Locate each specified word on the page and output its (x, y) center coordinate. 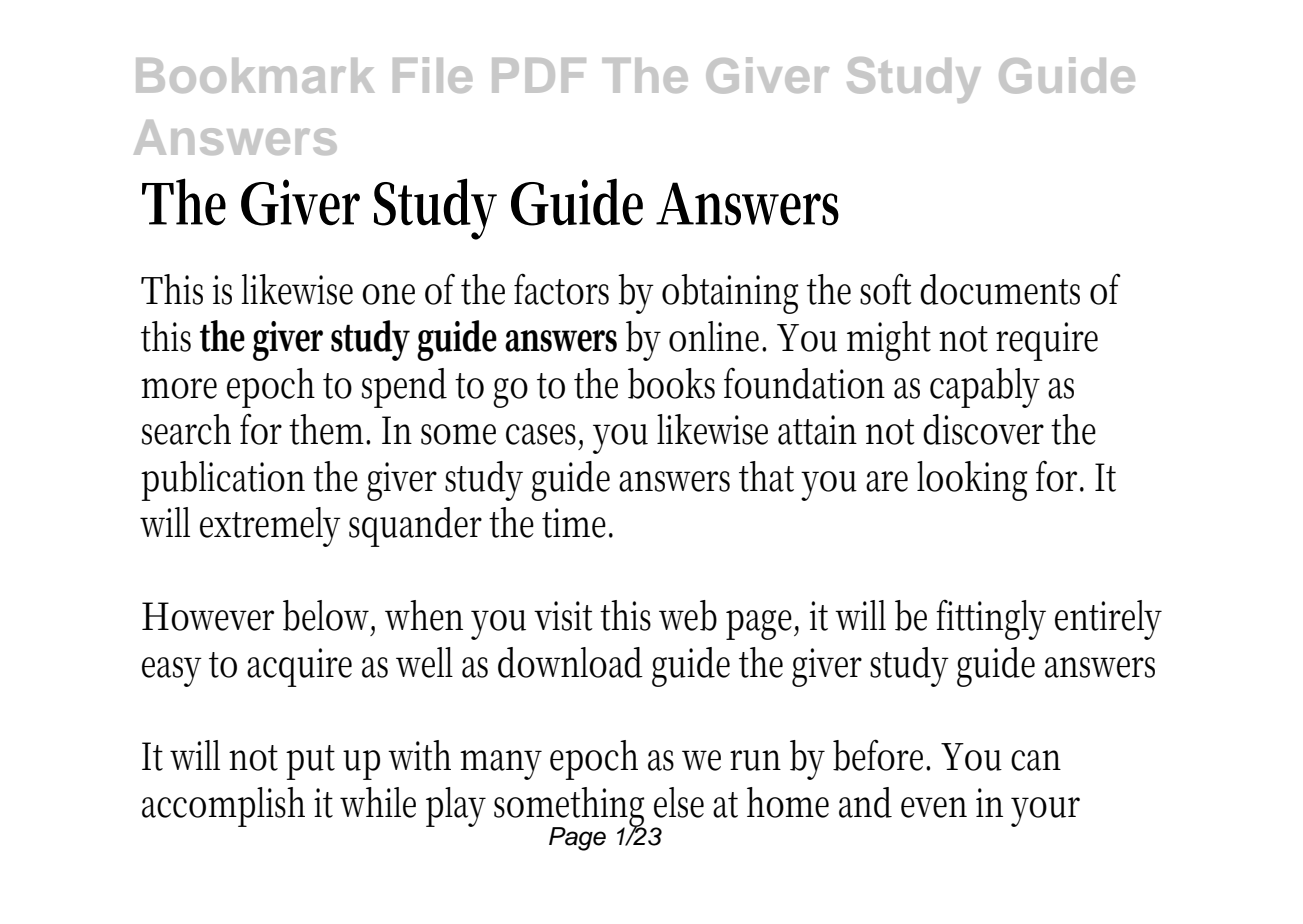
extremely (270, 527)
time (577, 523)
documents (1000, 289)
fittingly (991, 619)
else (679, 802)
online (717, 336)
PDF (539, 75)
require (1047, 341)
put (310, 762)
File (432, 75)
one (388, 294)
